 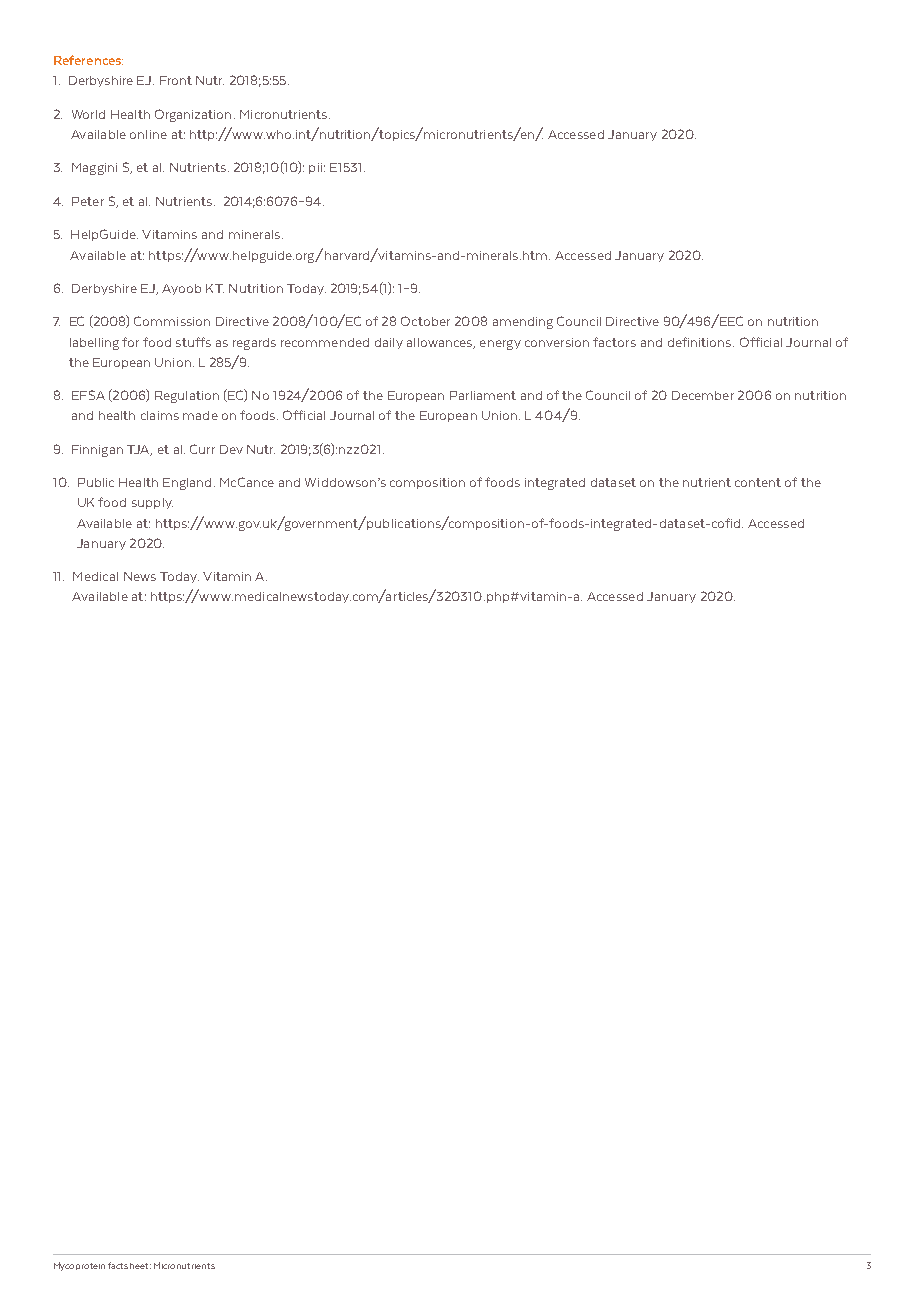 I want to click on Regulation, so click(x=187, y=397).
